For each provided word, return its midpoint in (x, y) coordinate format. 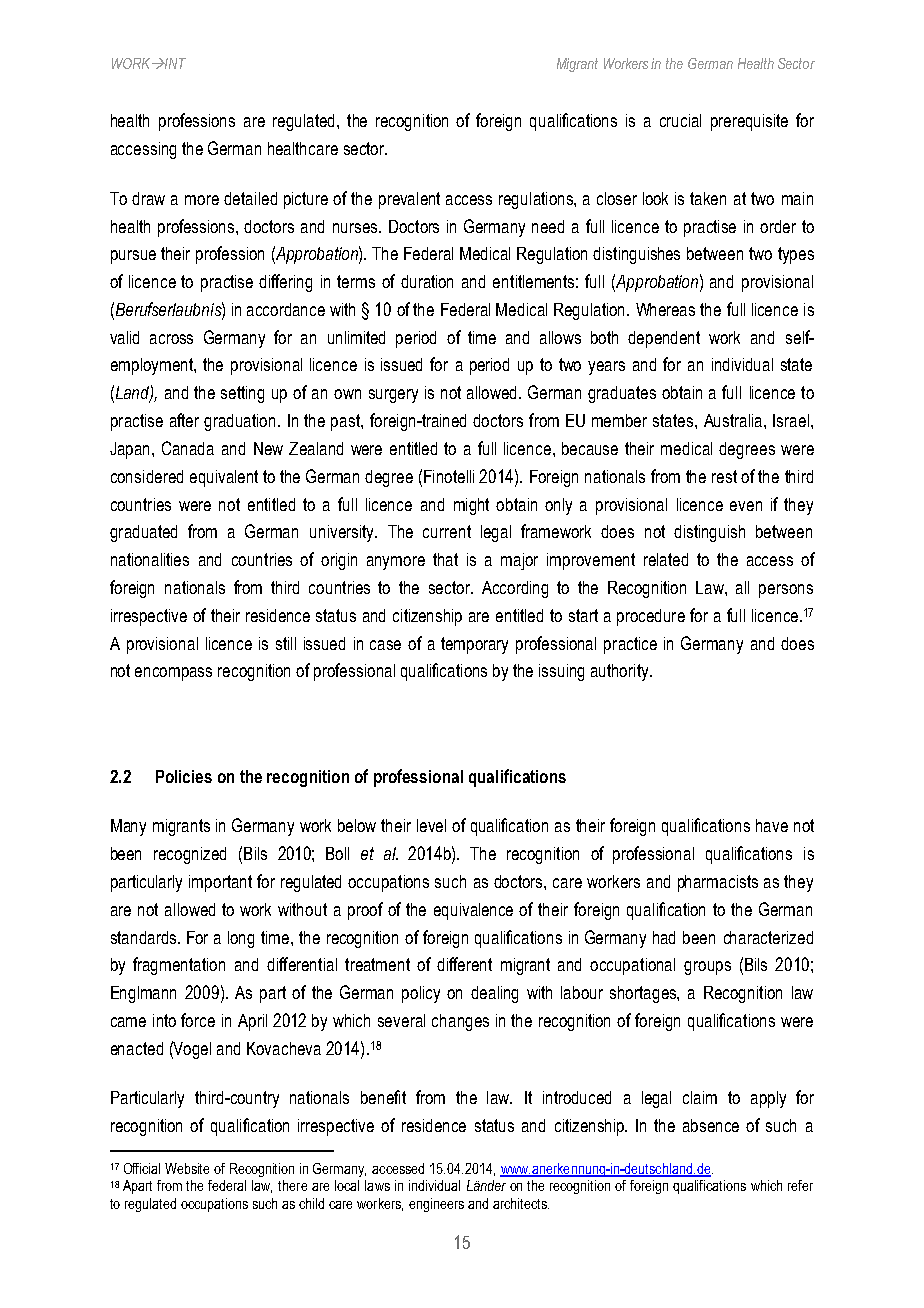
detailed (250, 198)
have (772, 825)
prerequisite (749, 122)
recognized (190, 855)
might (471, 506)
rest (724, 476)
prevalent (409, 200)
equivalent (224, 478)
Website (187, 1168)
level (431, 825)
